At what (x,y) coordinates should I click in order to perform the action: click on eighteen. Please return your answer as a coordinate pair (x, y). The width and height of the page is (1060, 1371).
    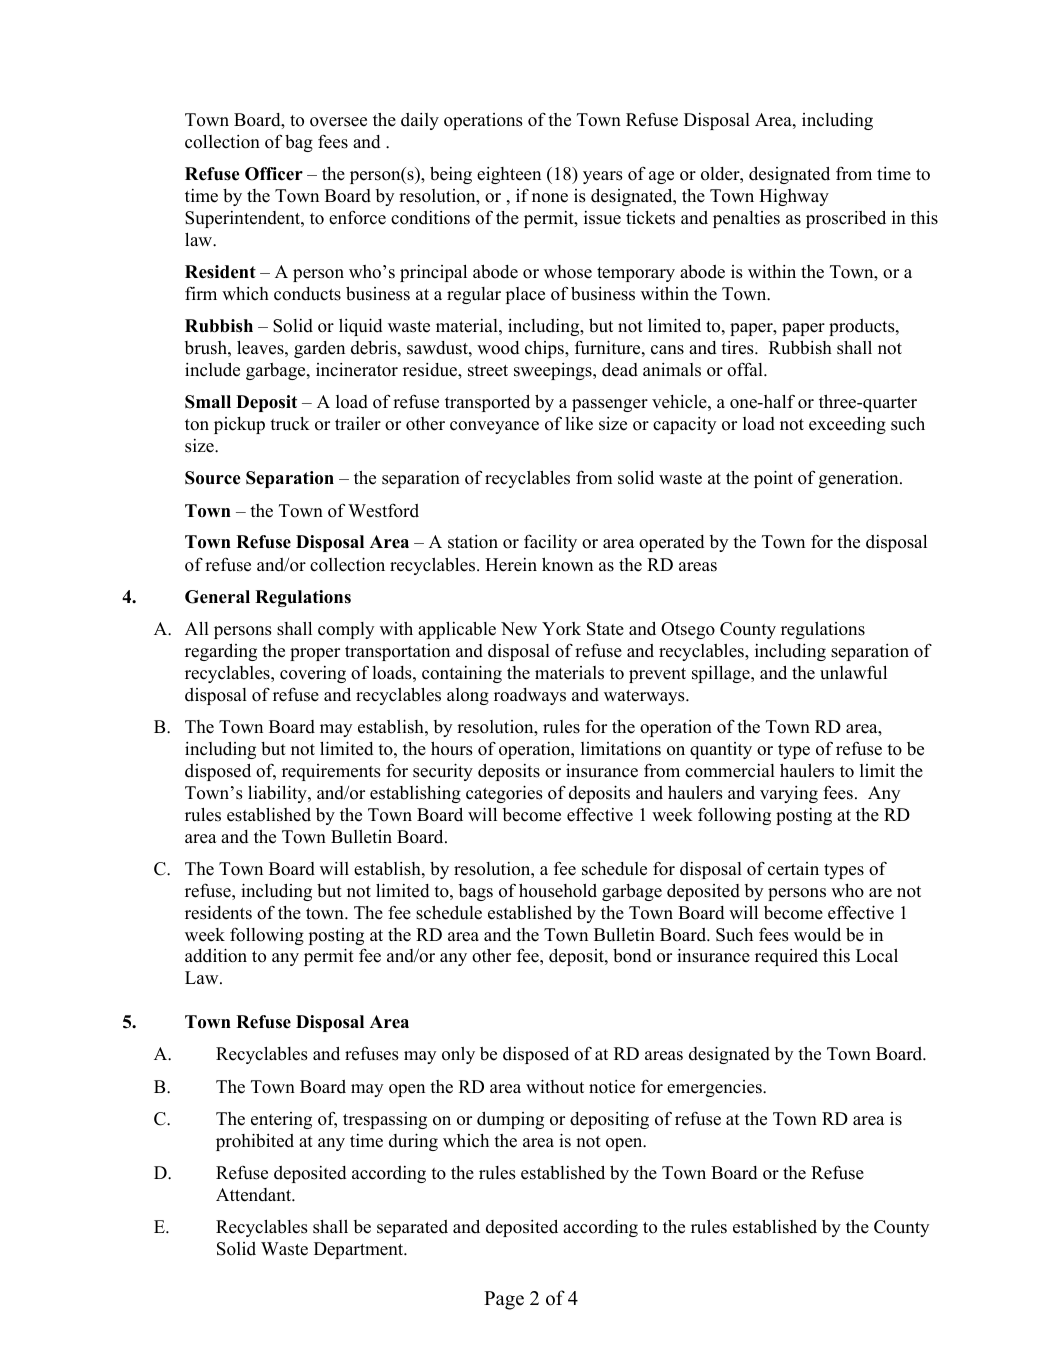
    Looking at the image, I should click on (509, 175).
